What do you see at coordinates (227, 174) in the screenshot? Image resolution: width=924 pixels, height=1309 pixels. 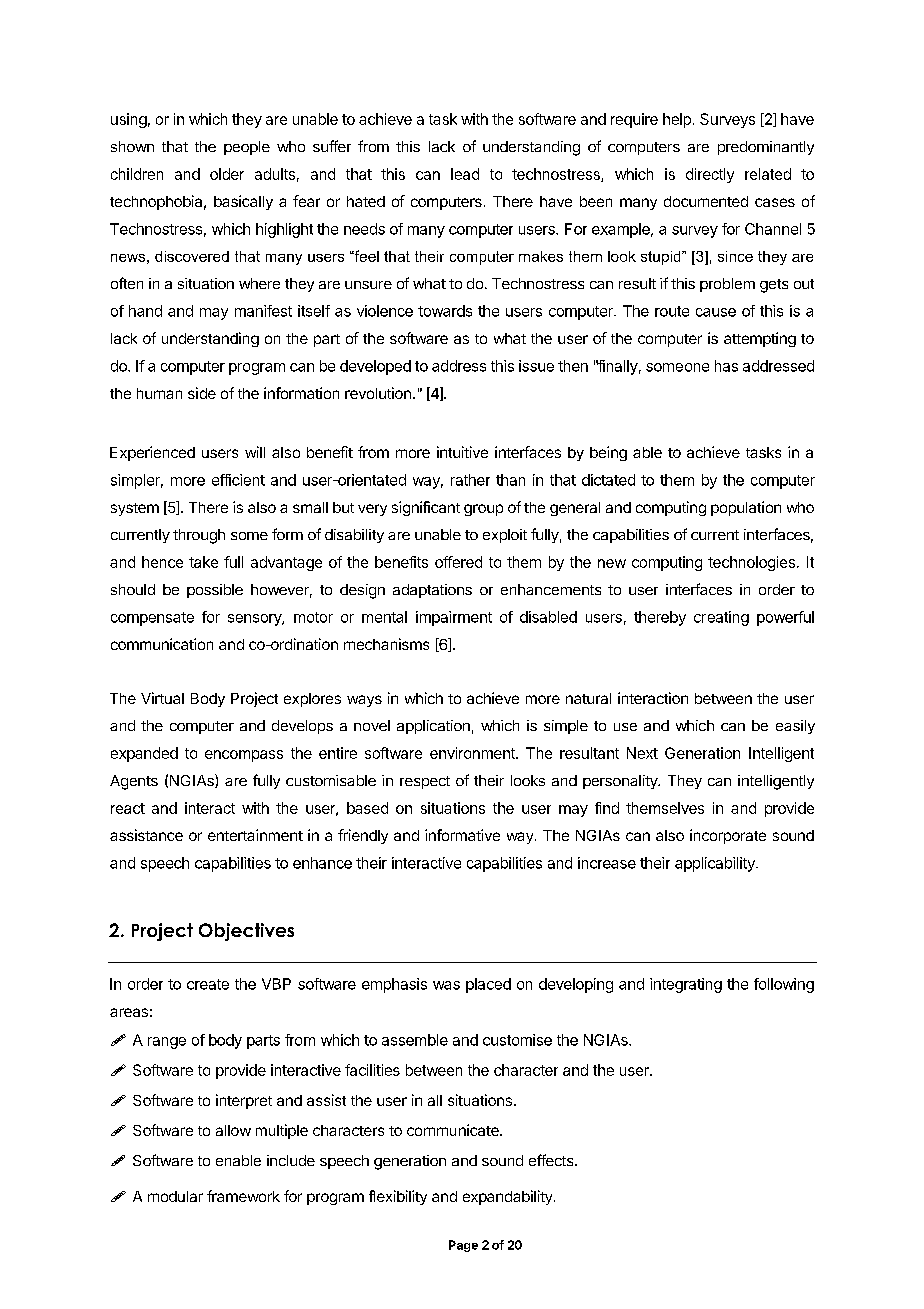 I see `older` at bounding box center [227, 174].
